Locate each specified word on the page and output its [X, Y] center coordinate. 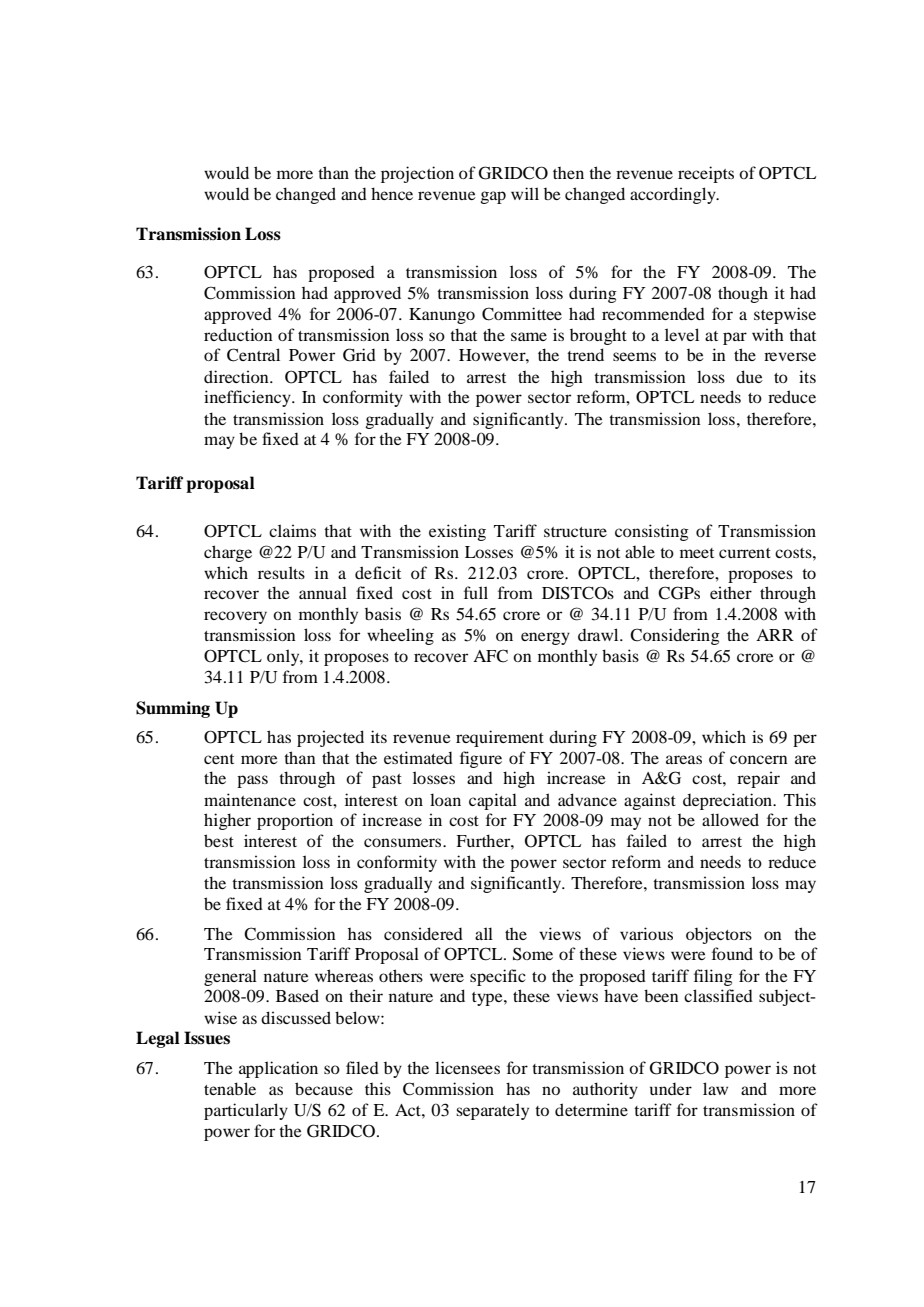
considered [423, 933]
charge [228, 553]
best [219, 840]
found [732, 953]
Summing [173, 709]
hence [392, 193]
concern [759, 759]
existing [457, 532]
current [745, 553]
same [529, 336]
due [749, 376]
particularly [246, 1111]
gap [493, 197]
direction [237, 376]
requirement [500, 738]
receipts [706, 174]
